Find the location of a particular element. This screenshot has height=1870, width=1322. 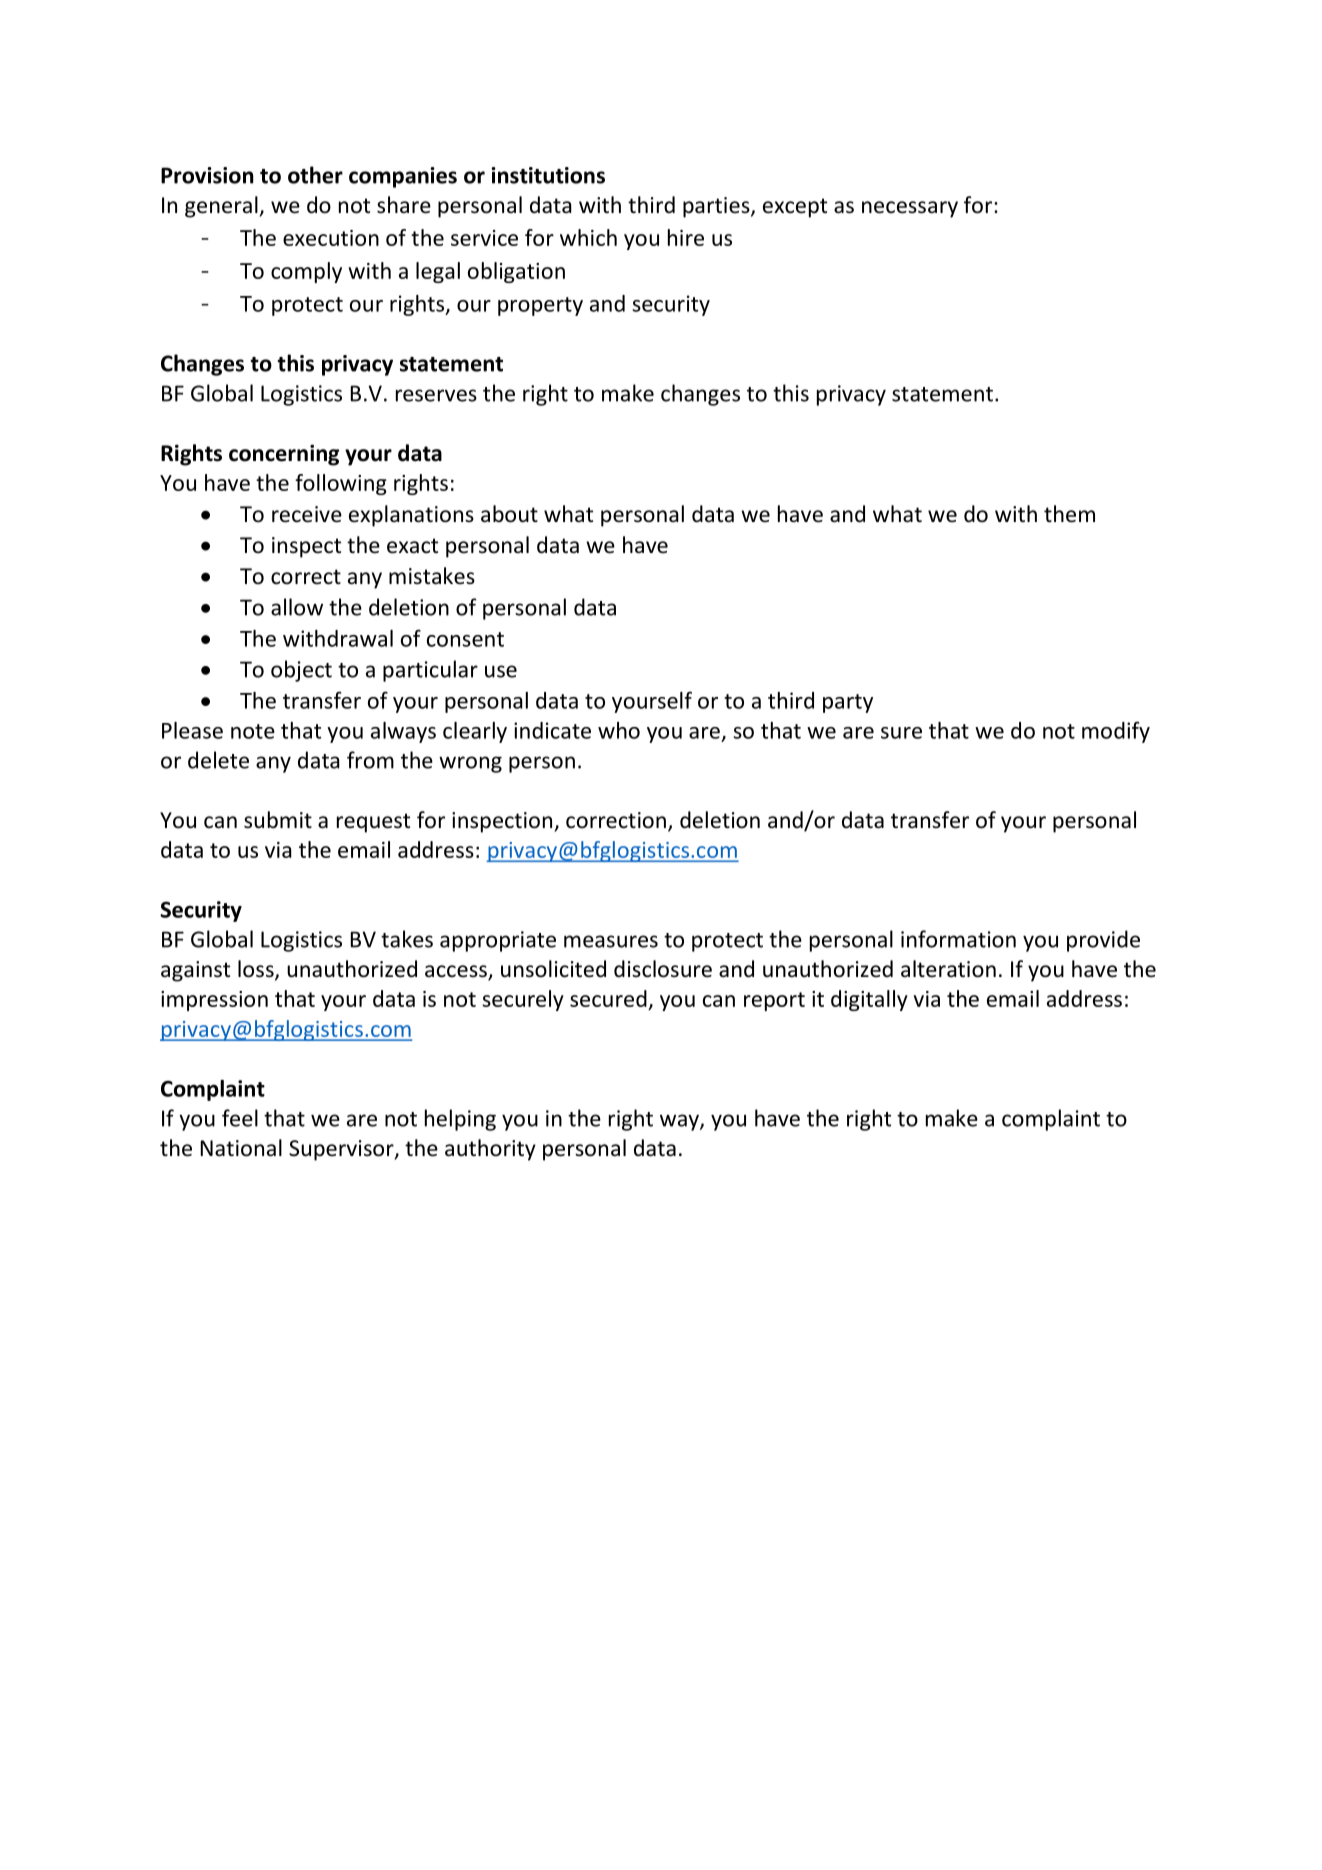

feel is located at coordinates (240, 1118).
